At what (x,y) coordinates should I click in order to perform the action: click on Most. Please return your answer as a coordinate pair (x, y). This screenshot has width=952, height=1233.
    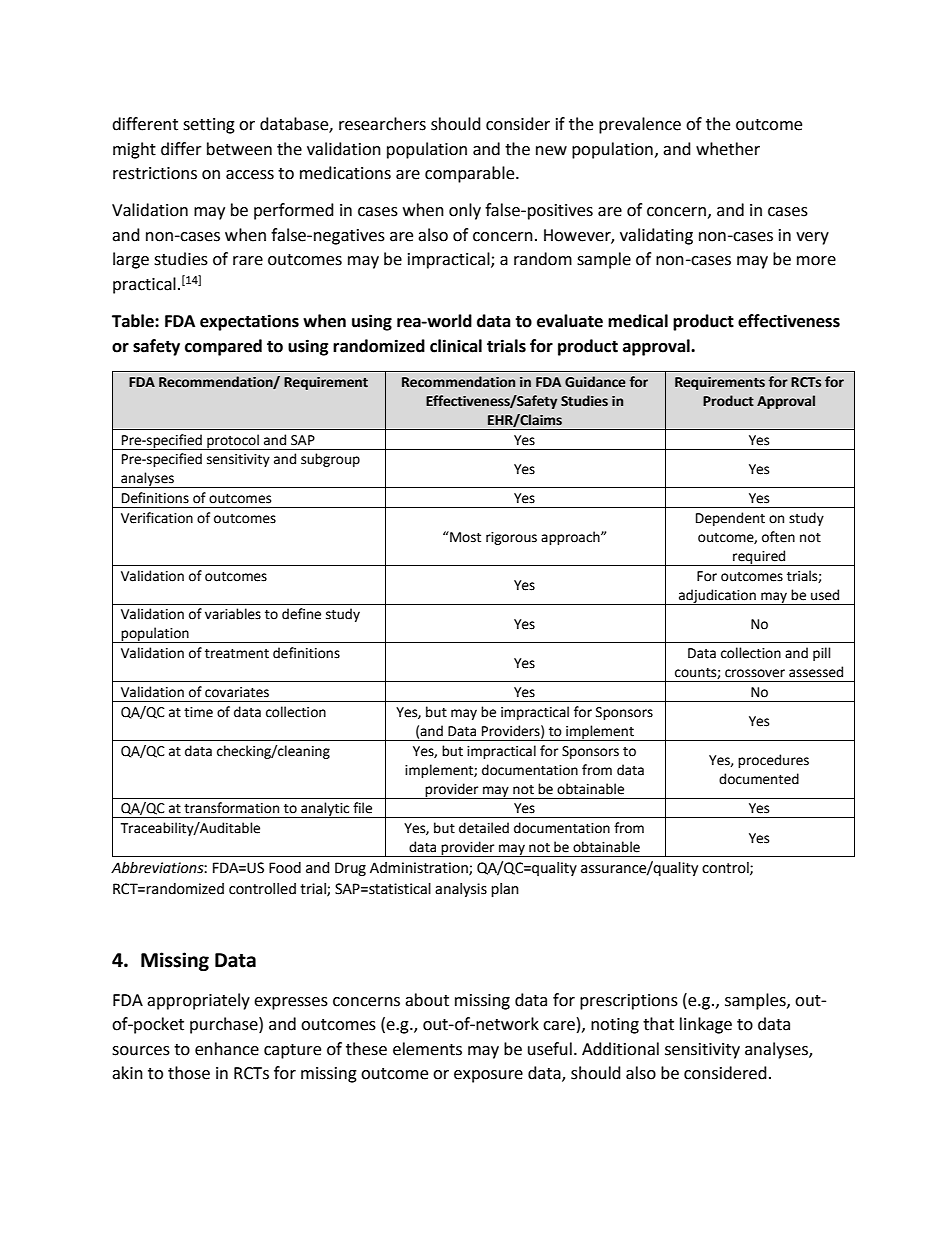
    Looking at the image, I should click on (464, 537).
